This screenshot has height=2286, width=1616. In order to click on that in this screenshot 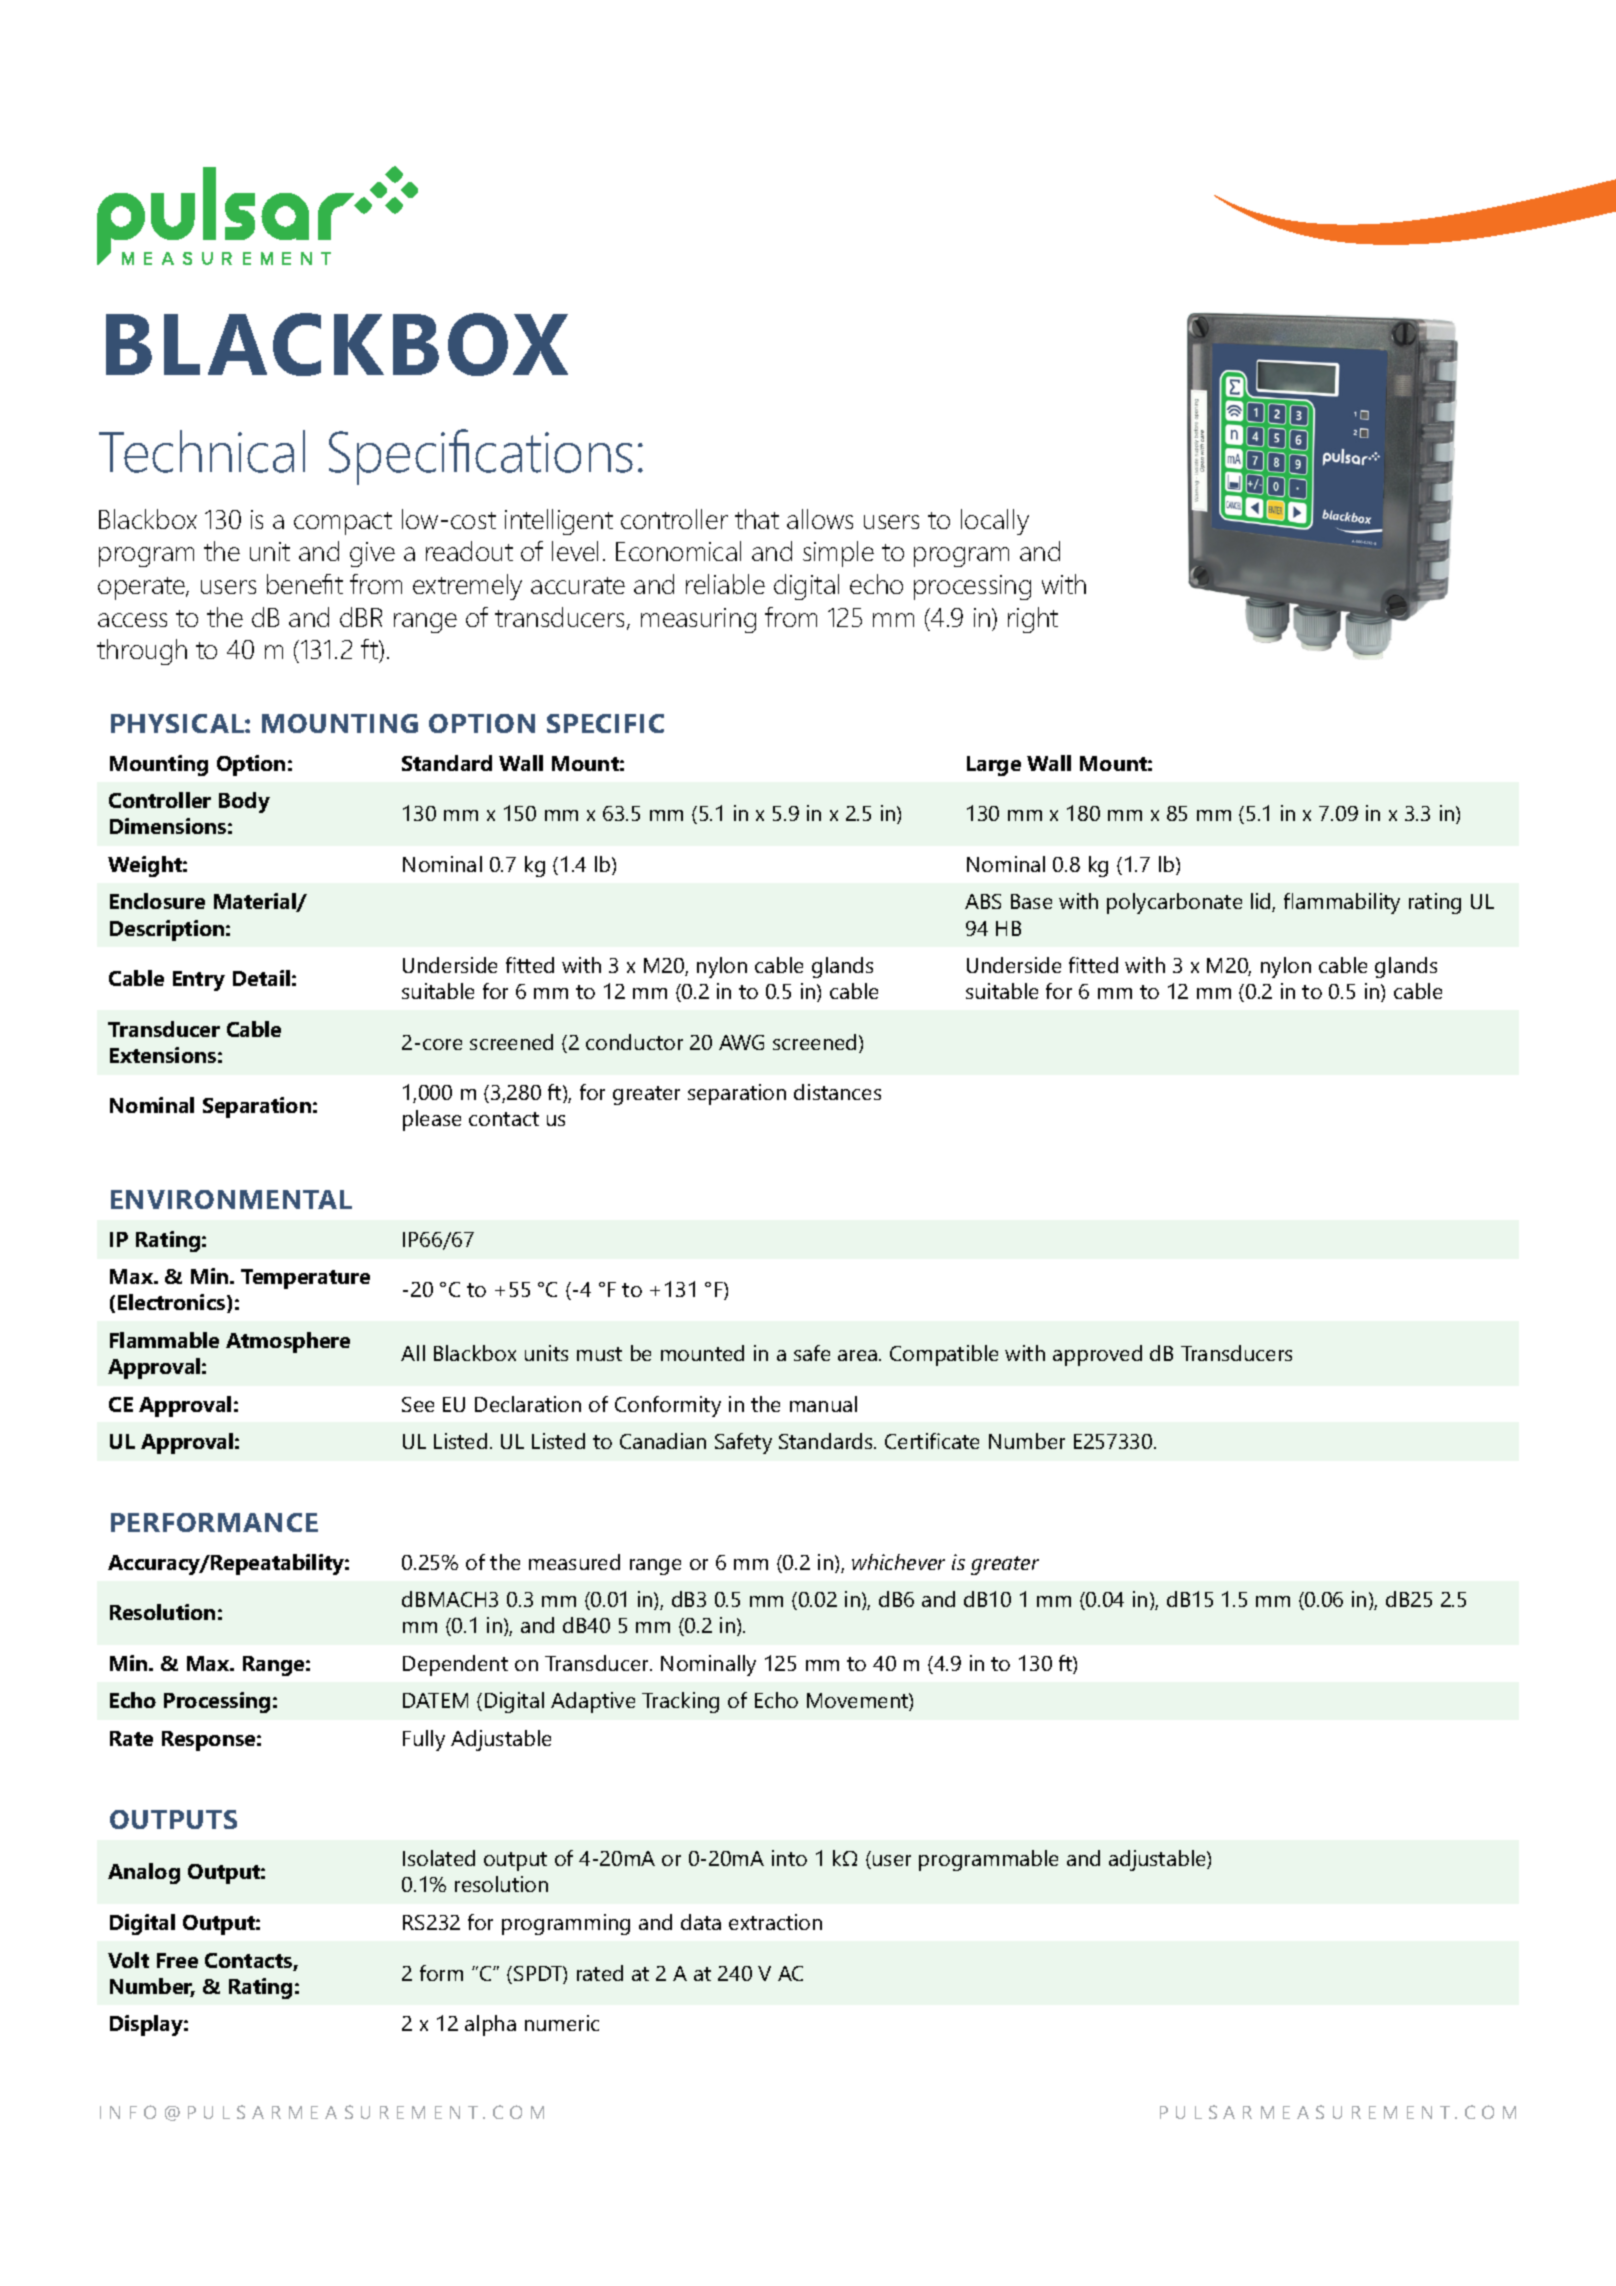, I will do `click(757, 519)`.
